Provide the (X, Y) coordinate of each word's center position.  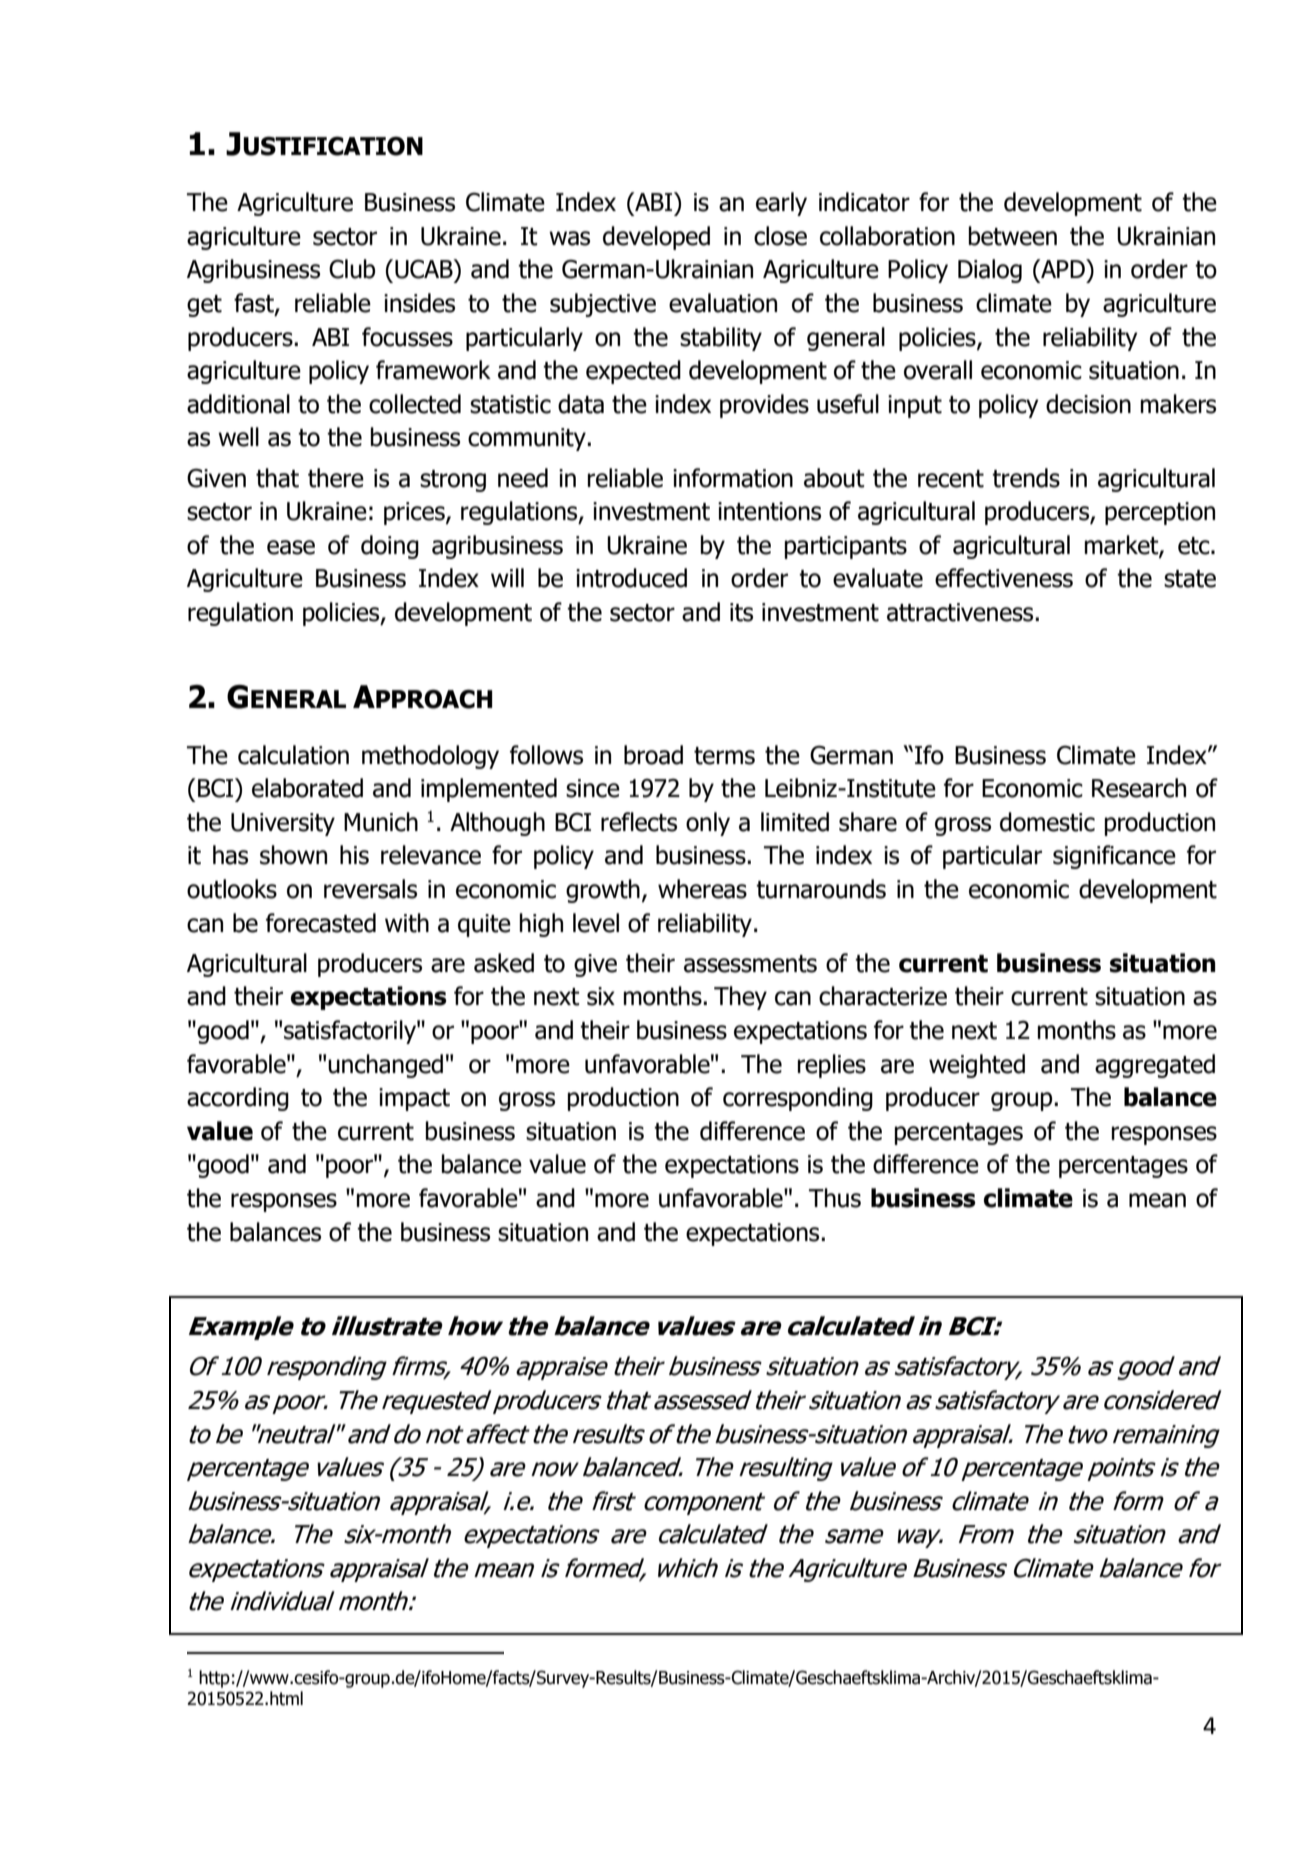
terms (724, 756)
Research (1139, 788)
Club (352, 269)
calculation (293, 755)
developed (656, 238)
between (1013, 236)
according (238, 1099)
